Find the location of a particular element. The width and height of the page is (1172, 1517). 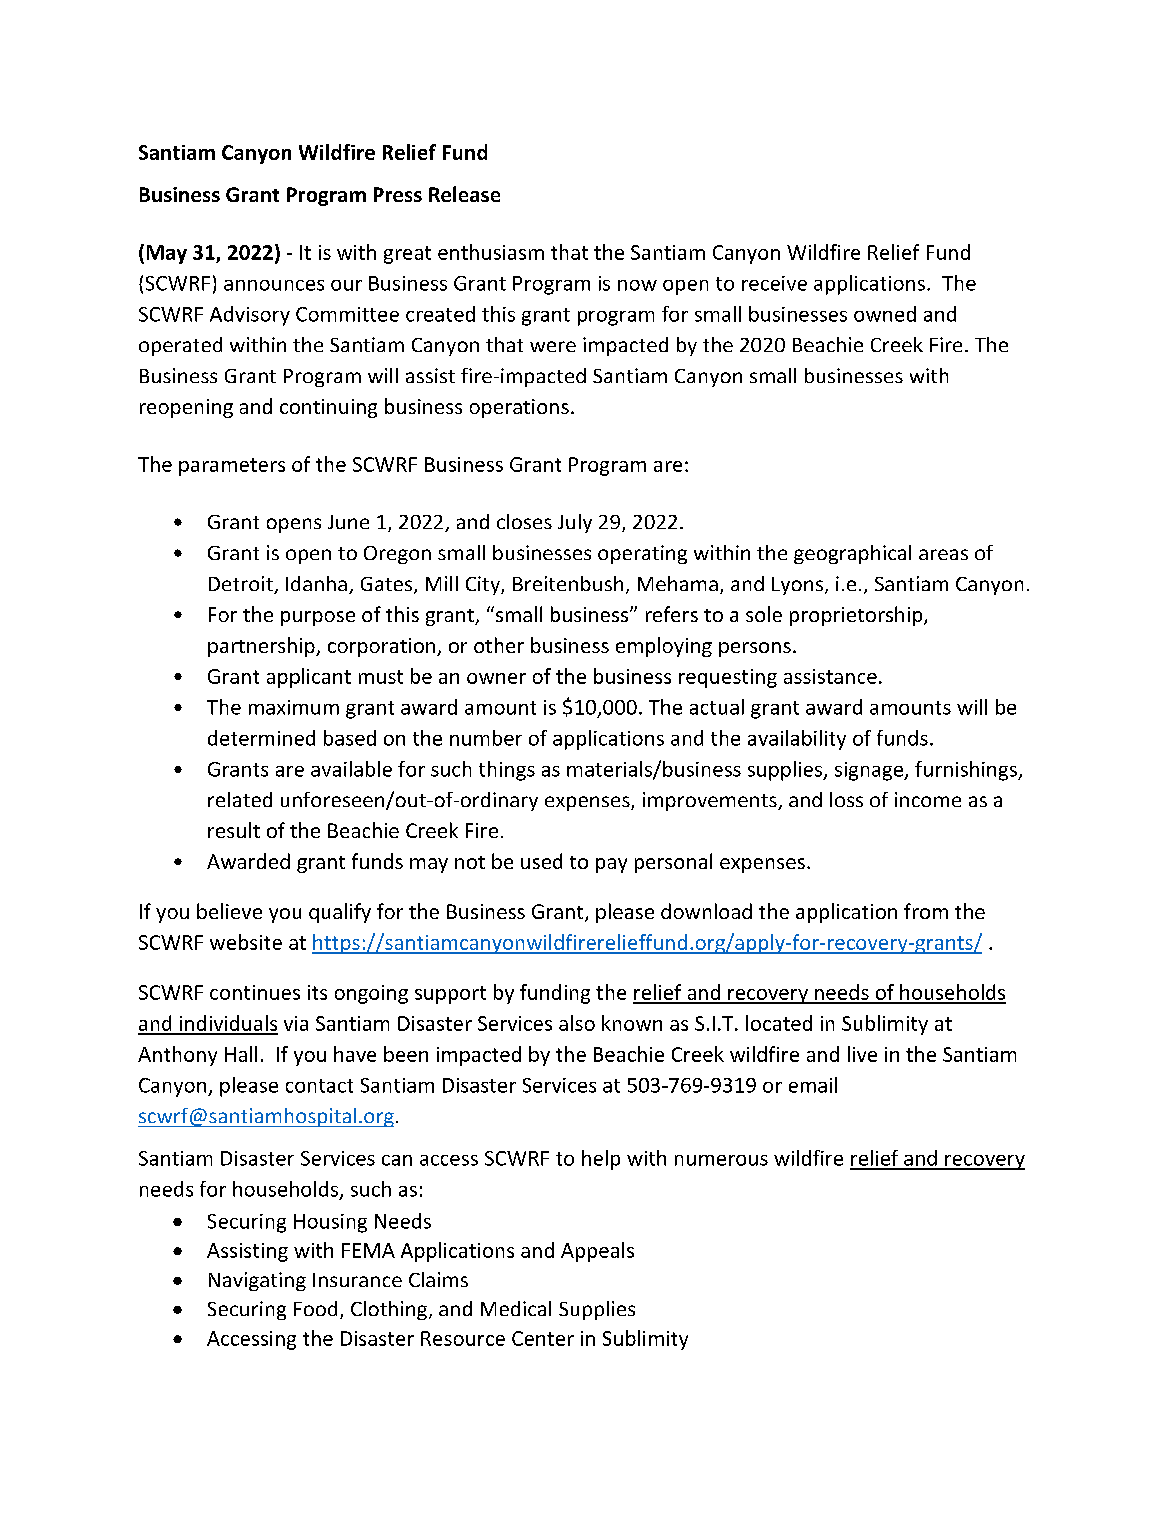

announces is located at coordinates (274, 285).
